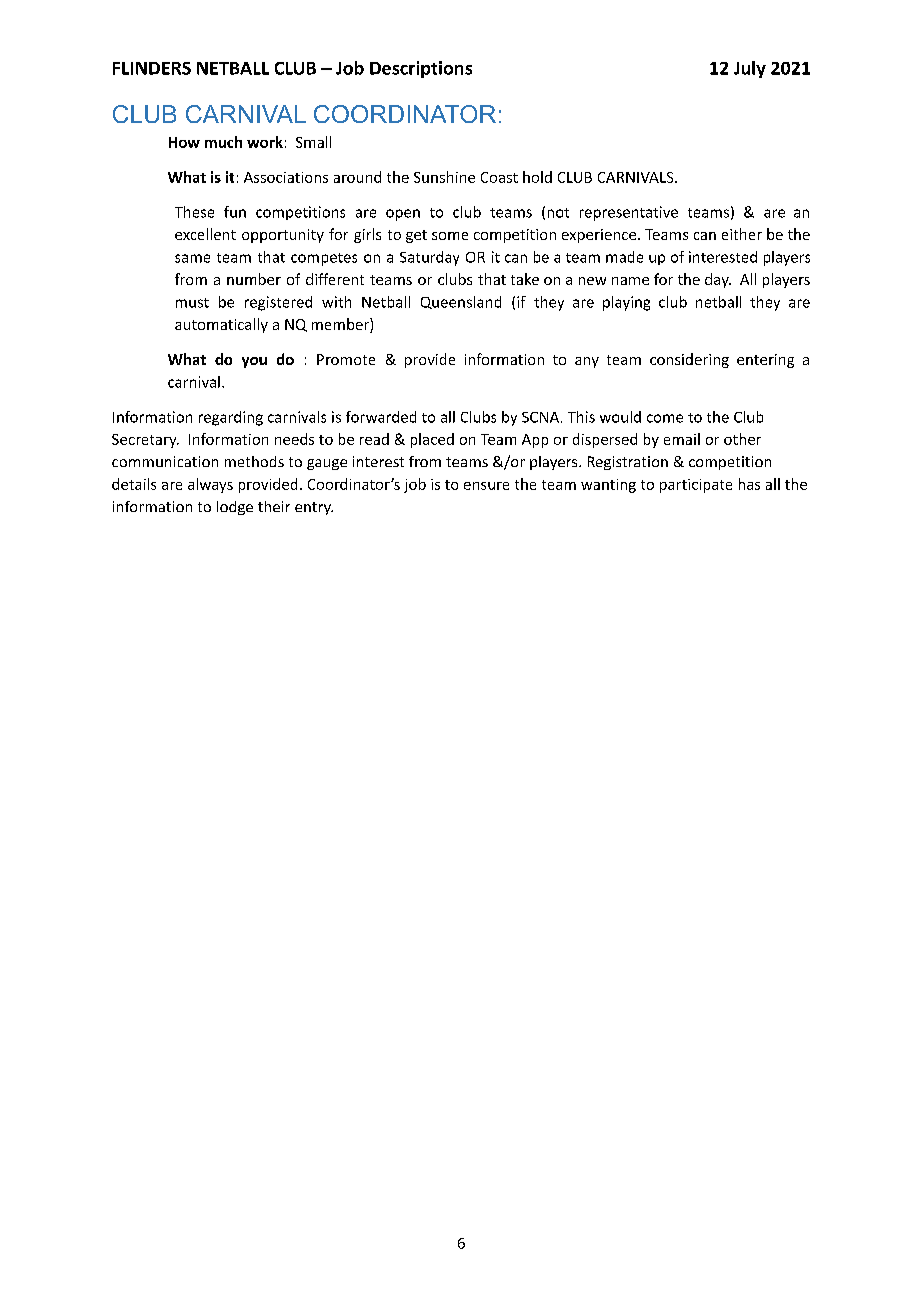  Describe the element at coordinates (750, 69) in the page. I see `July` at that location.
